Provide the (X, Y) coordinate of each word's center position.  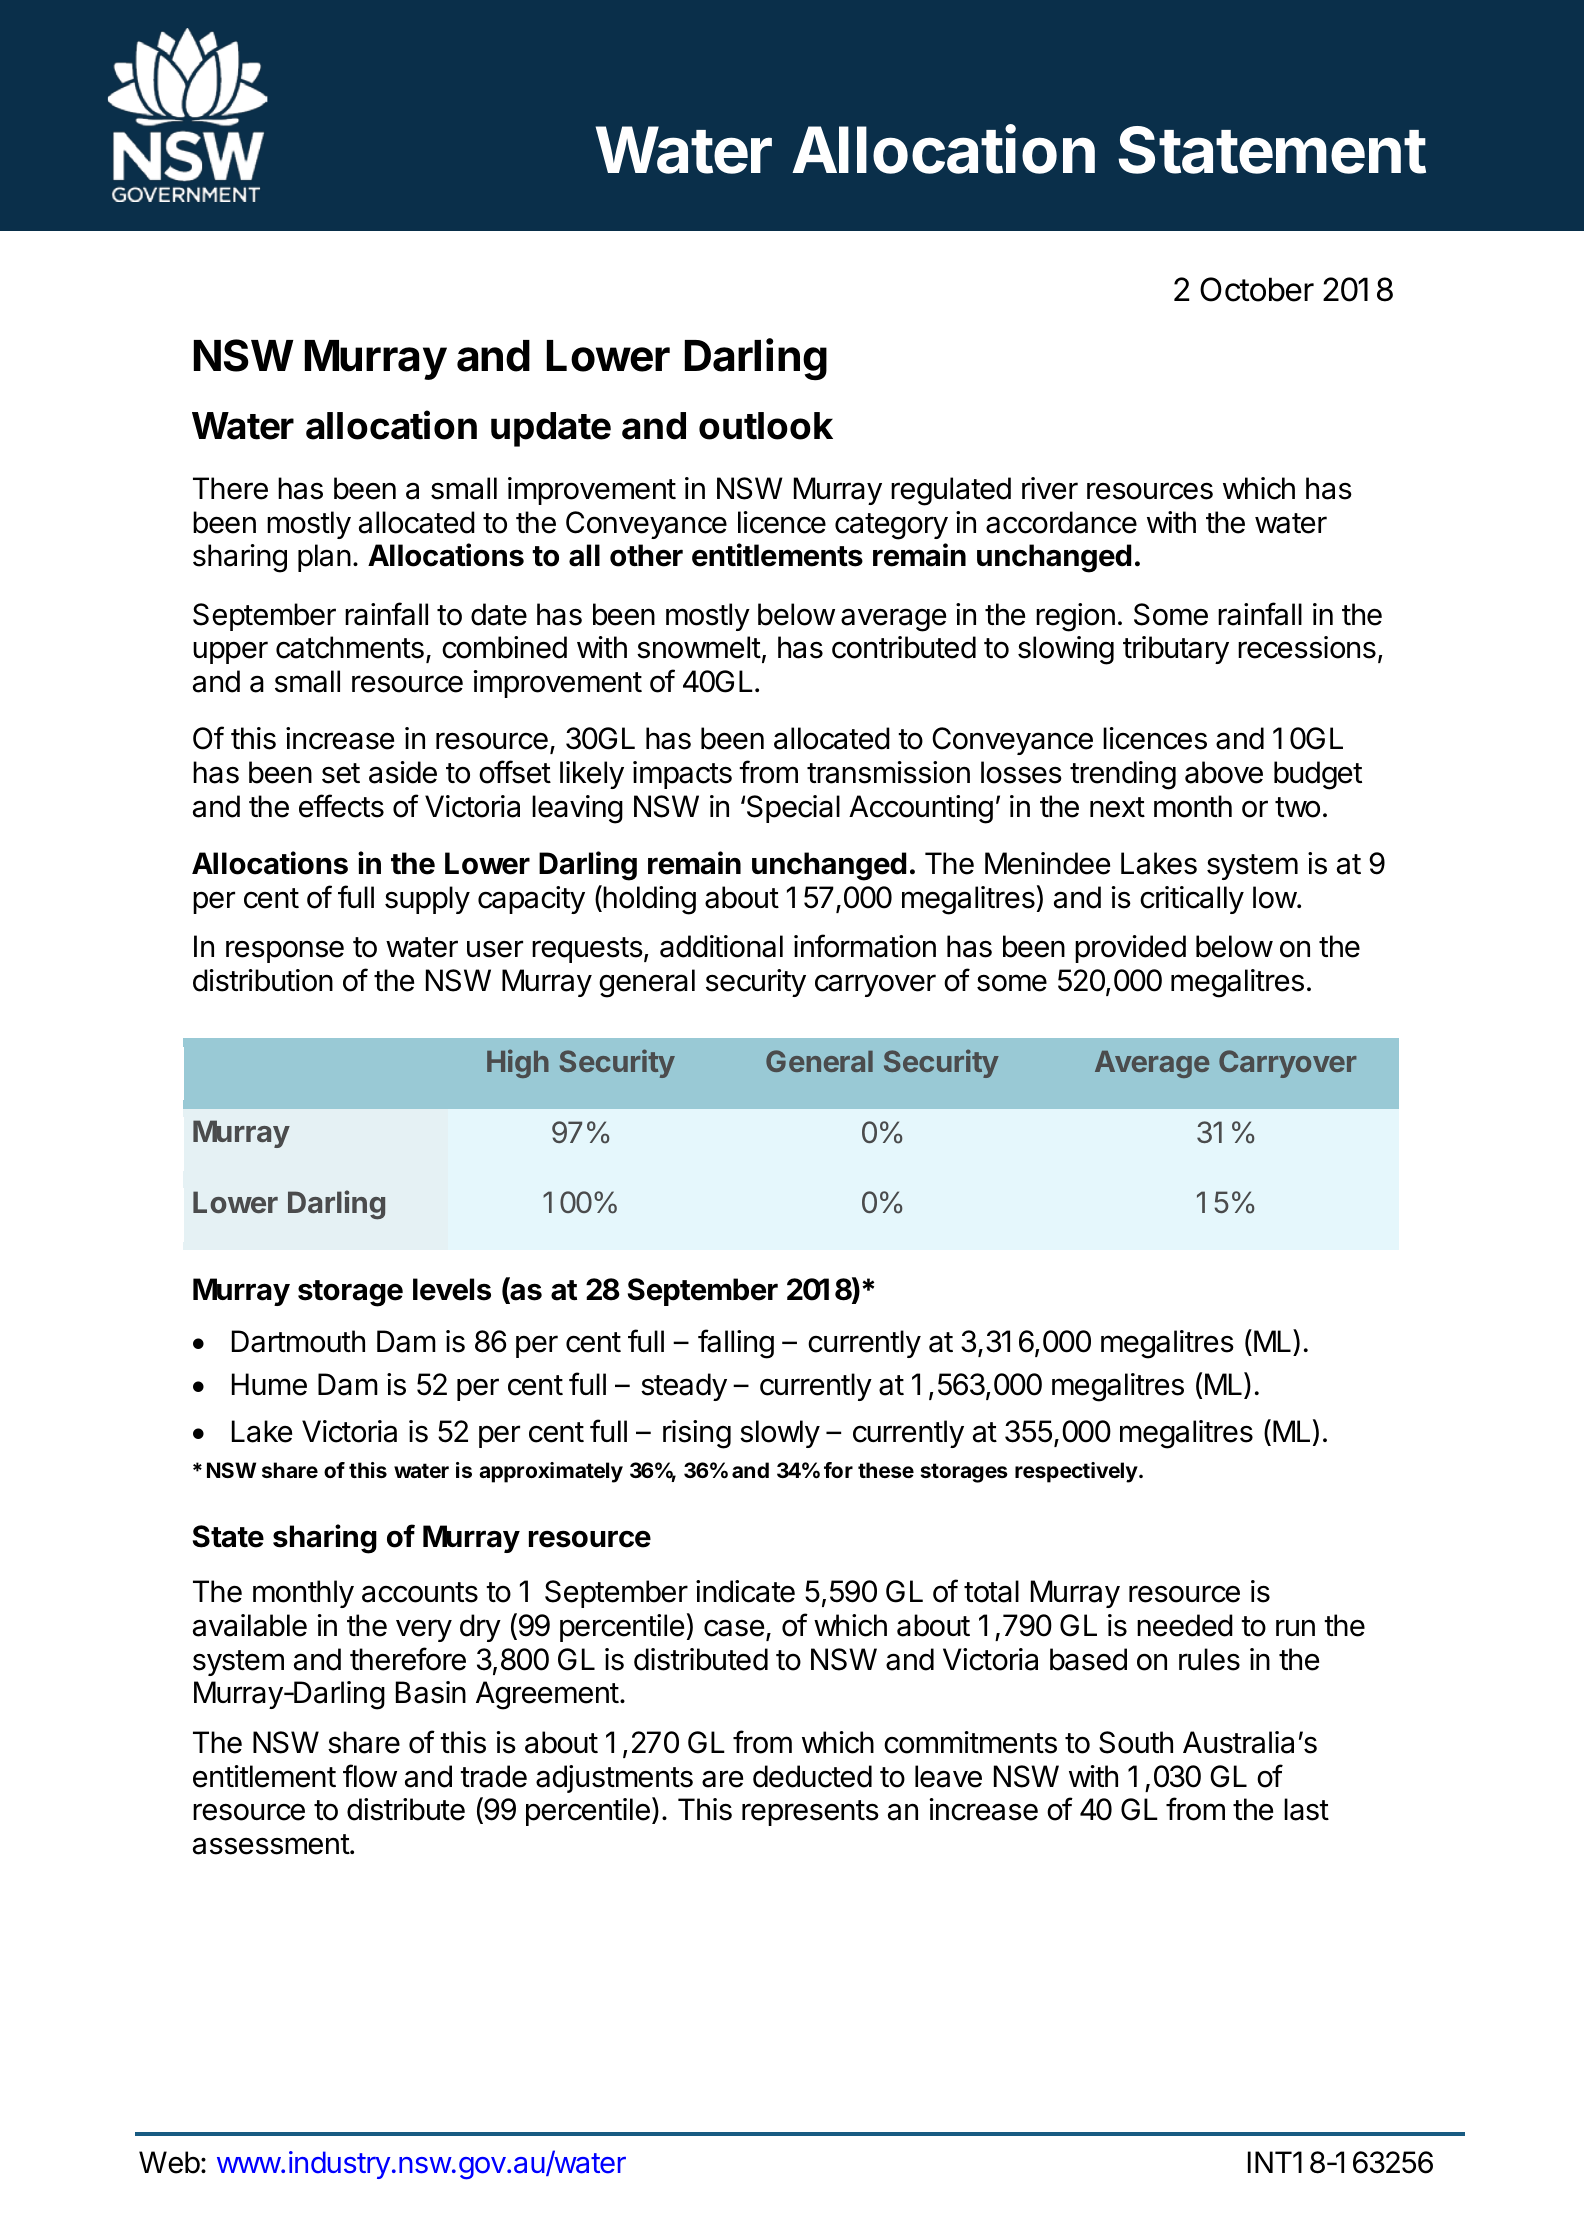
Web (169, 2162)
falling (736, 1344)
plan (324, 558)
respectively (1076, 1472)
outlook (766, 426)
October (1257, 289)
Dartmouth (298, 1341)
